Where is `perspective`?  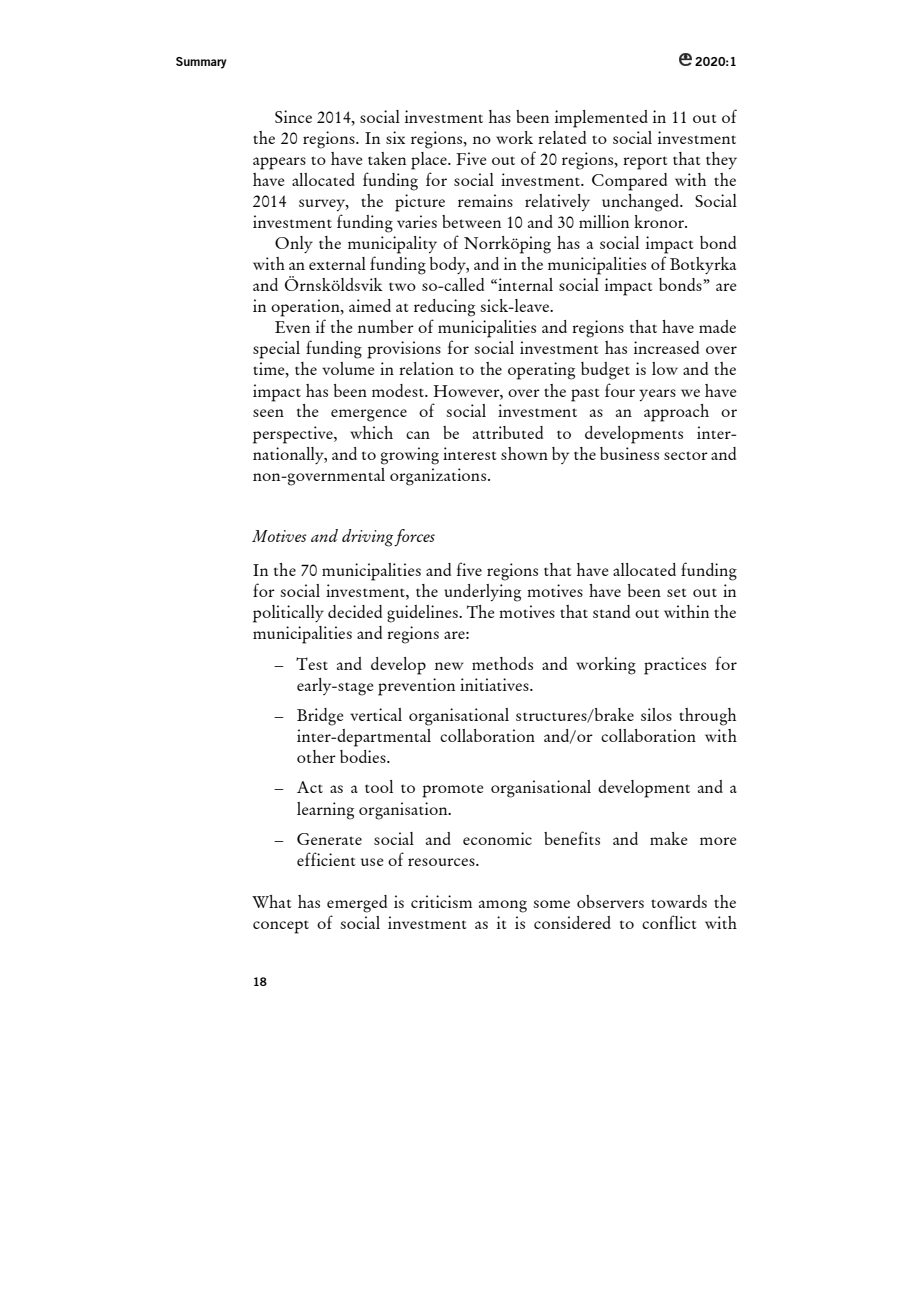 perspective is located at coordinates (294, 435).
